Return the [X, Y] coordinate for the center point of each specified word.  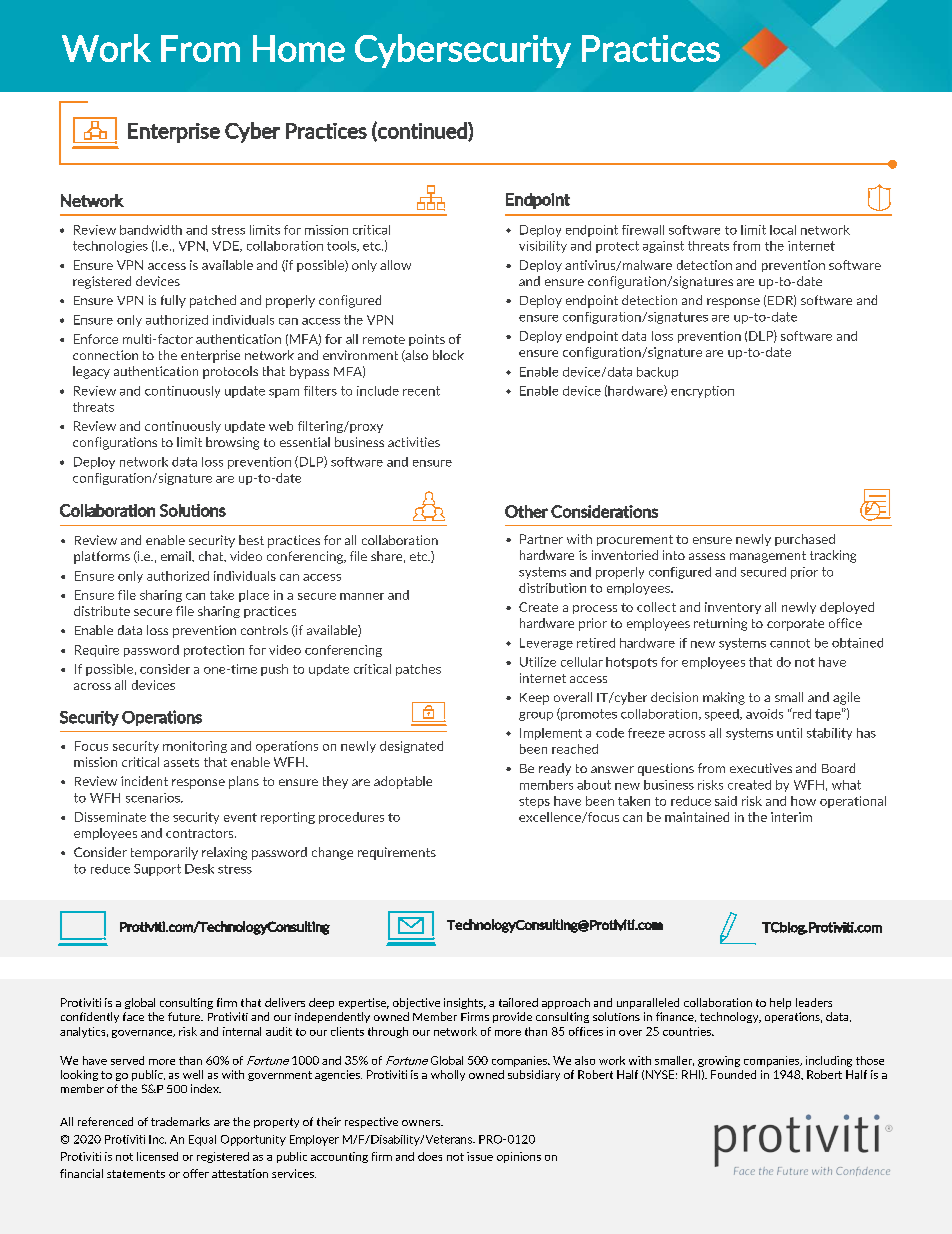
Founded [733, 1074]
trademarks [180, 1121]
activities [414, 442]
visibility [543, 247]
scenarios [154, 798]
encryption [702, 392]
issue [480, 1156]
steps [534, 802]
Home [299, 48]
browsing [232, 443]
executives [761, 768]
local [783, 230]
